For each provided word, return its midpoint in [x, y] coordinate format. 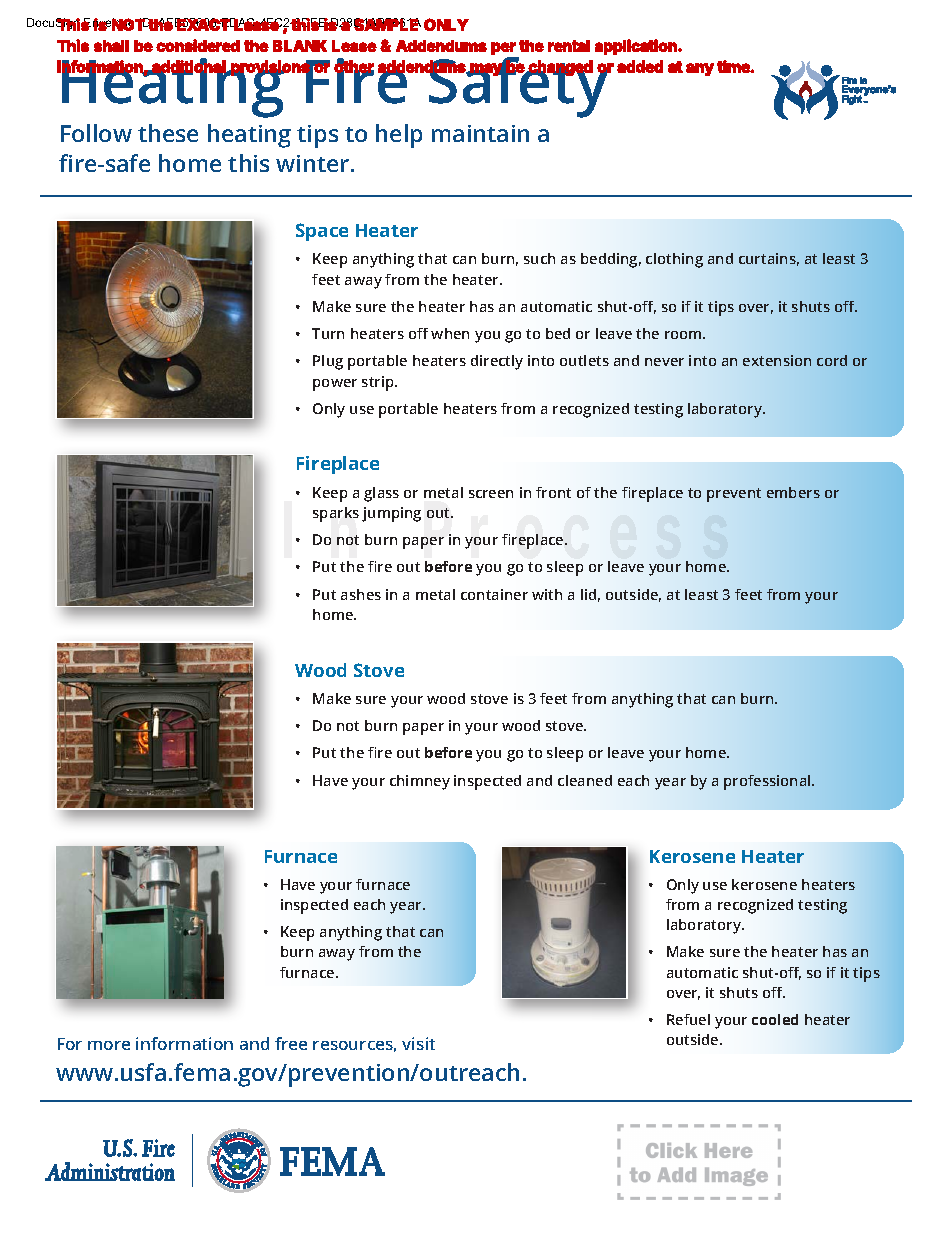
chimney [420, 782]
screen [491, 494]
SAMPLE [387, 24]
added [640, 66]
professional [768, 782]
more [109, 1045]
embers [793, 492]
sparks [336, 514]
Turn [328, 333]
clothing [674, 260]
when [450, 333]
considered [198, 45]
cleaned [585, 780]
